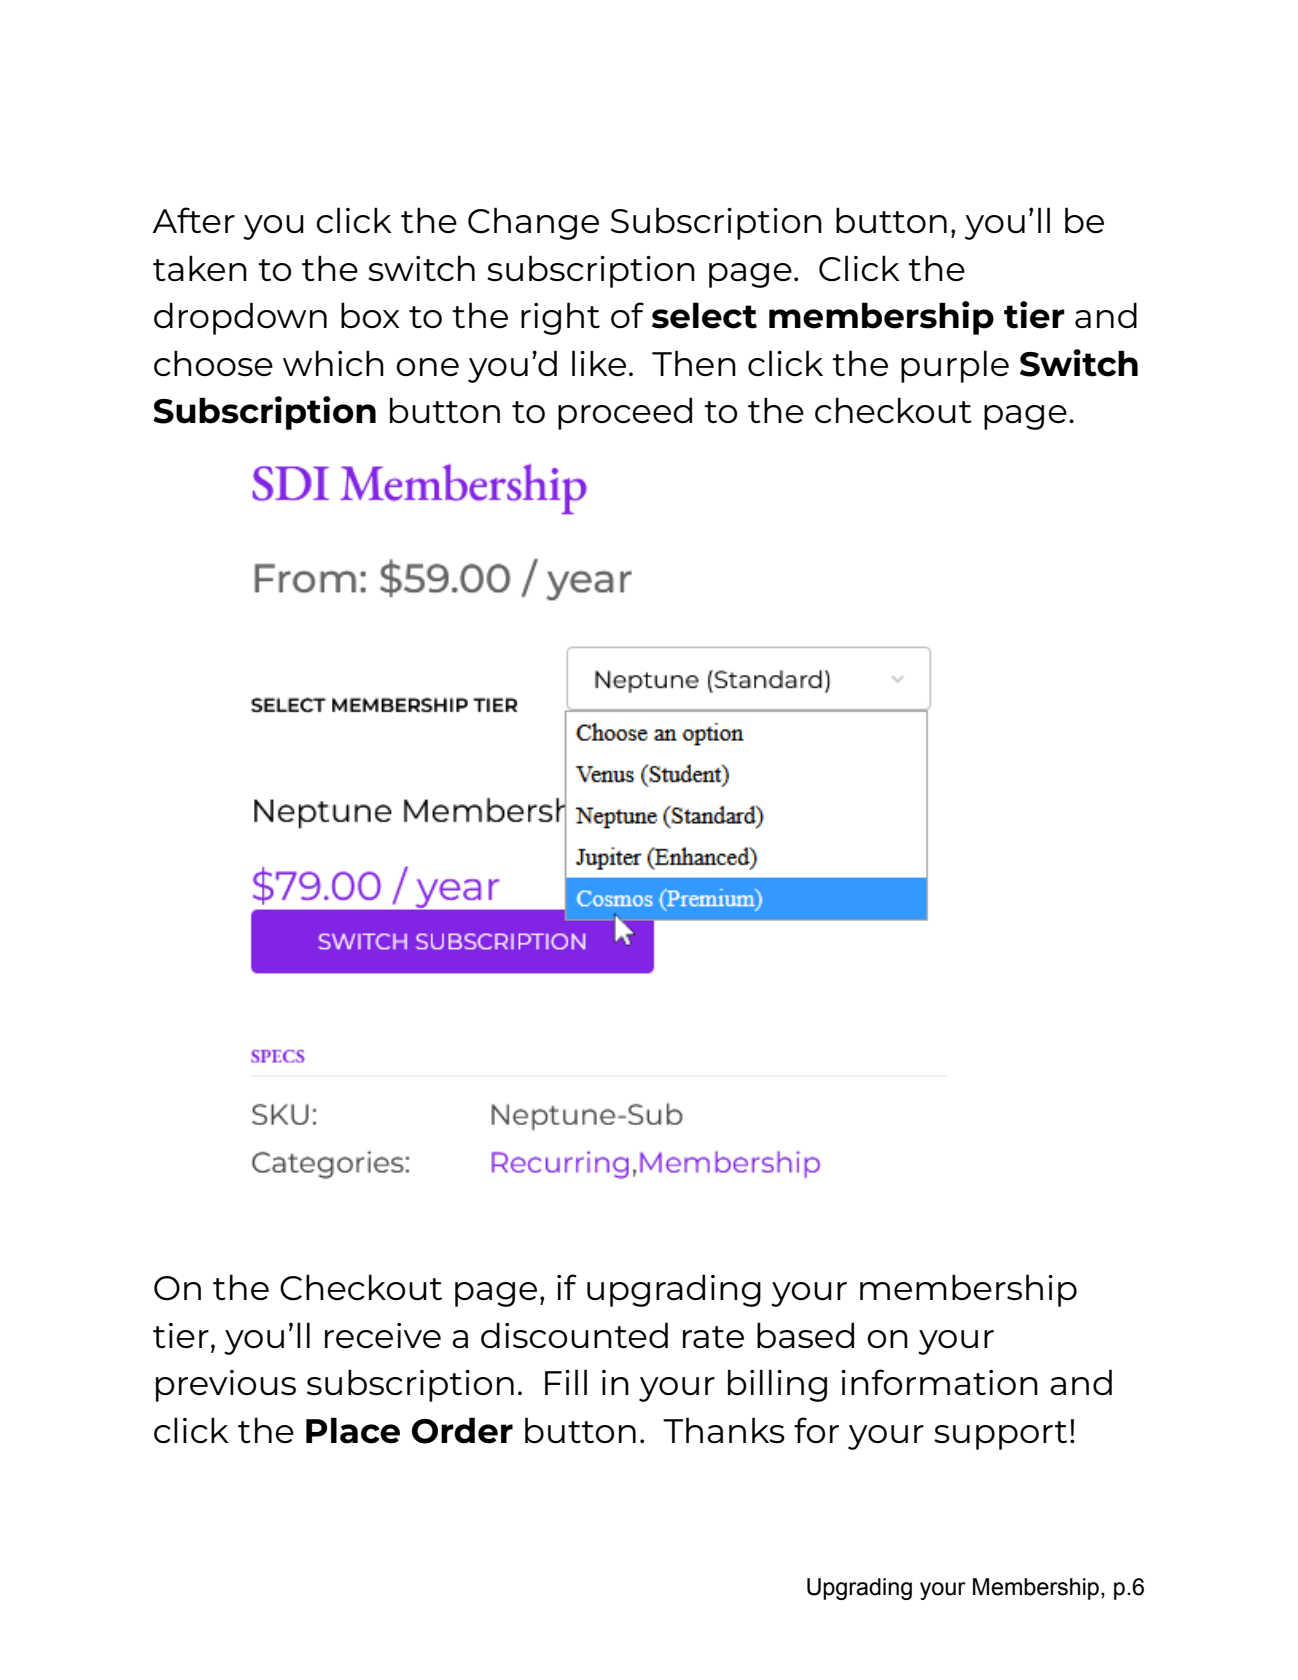  Describe the element at coordinates (533, 223) in the document. I see `Change` at that location.
